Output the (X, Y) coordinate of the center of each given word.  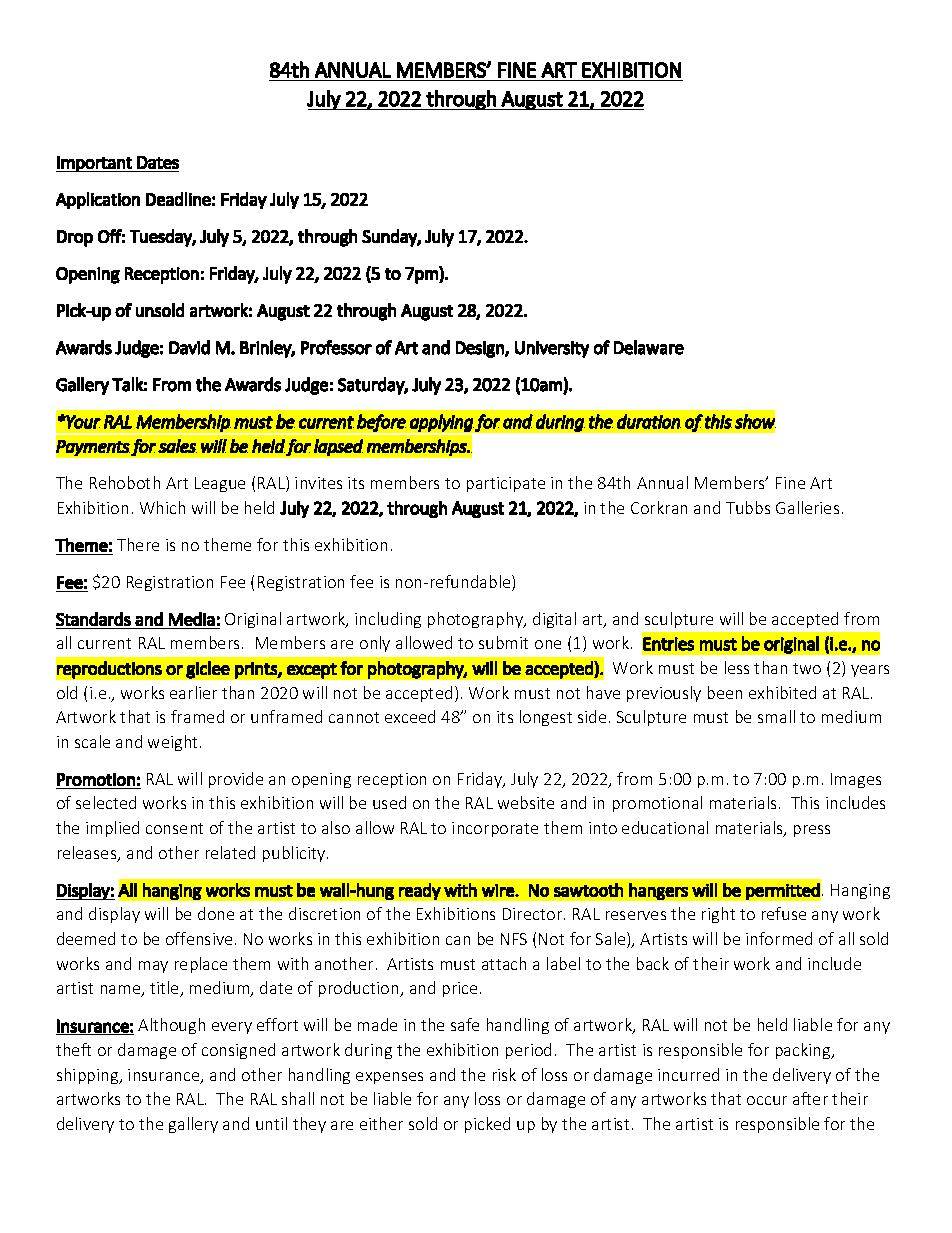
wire (499, 890)
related (230, 852)
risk (504, 1074)
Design (481, 349)
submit (503, 642)
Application (98, 200)
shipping (89, 1076)
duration (649, 421)
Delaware (649, 347)
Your (83, 422)
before (381, 424)
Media (192, 619)
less (737, 667)
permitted (783, 891)
